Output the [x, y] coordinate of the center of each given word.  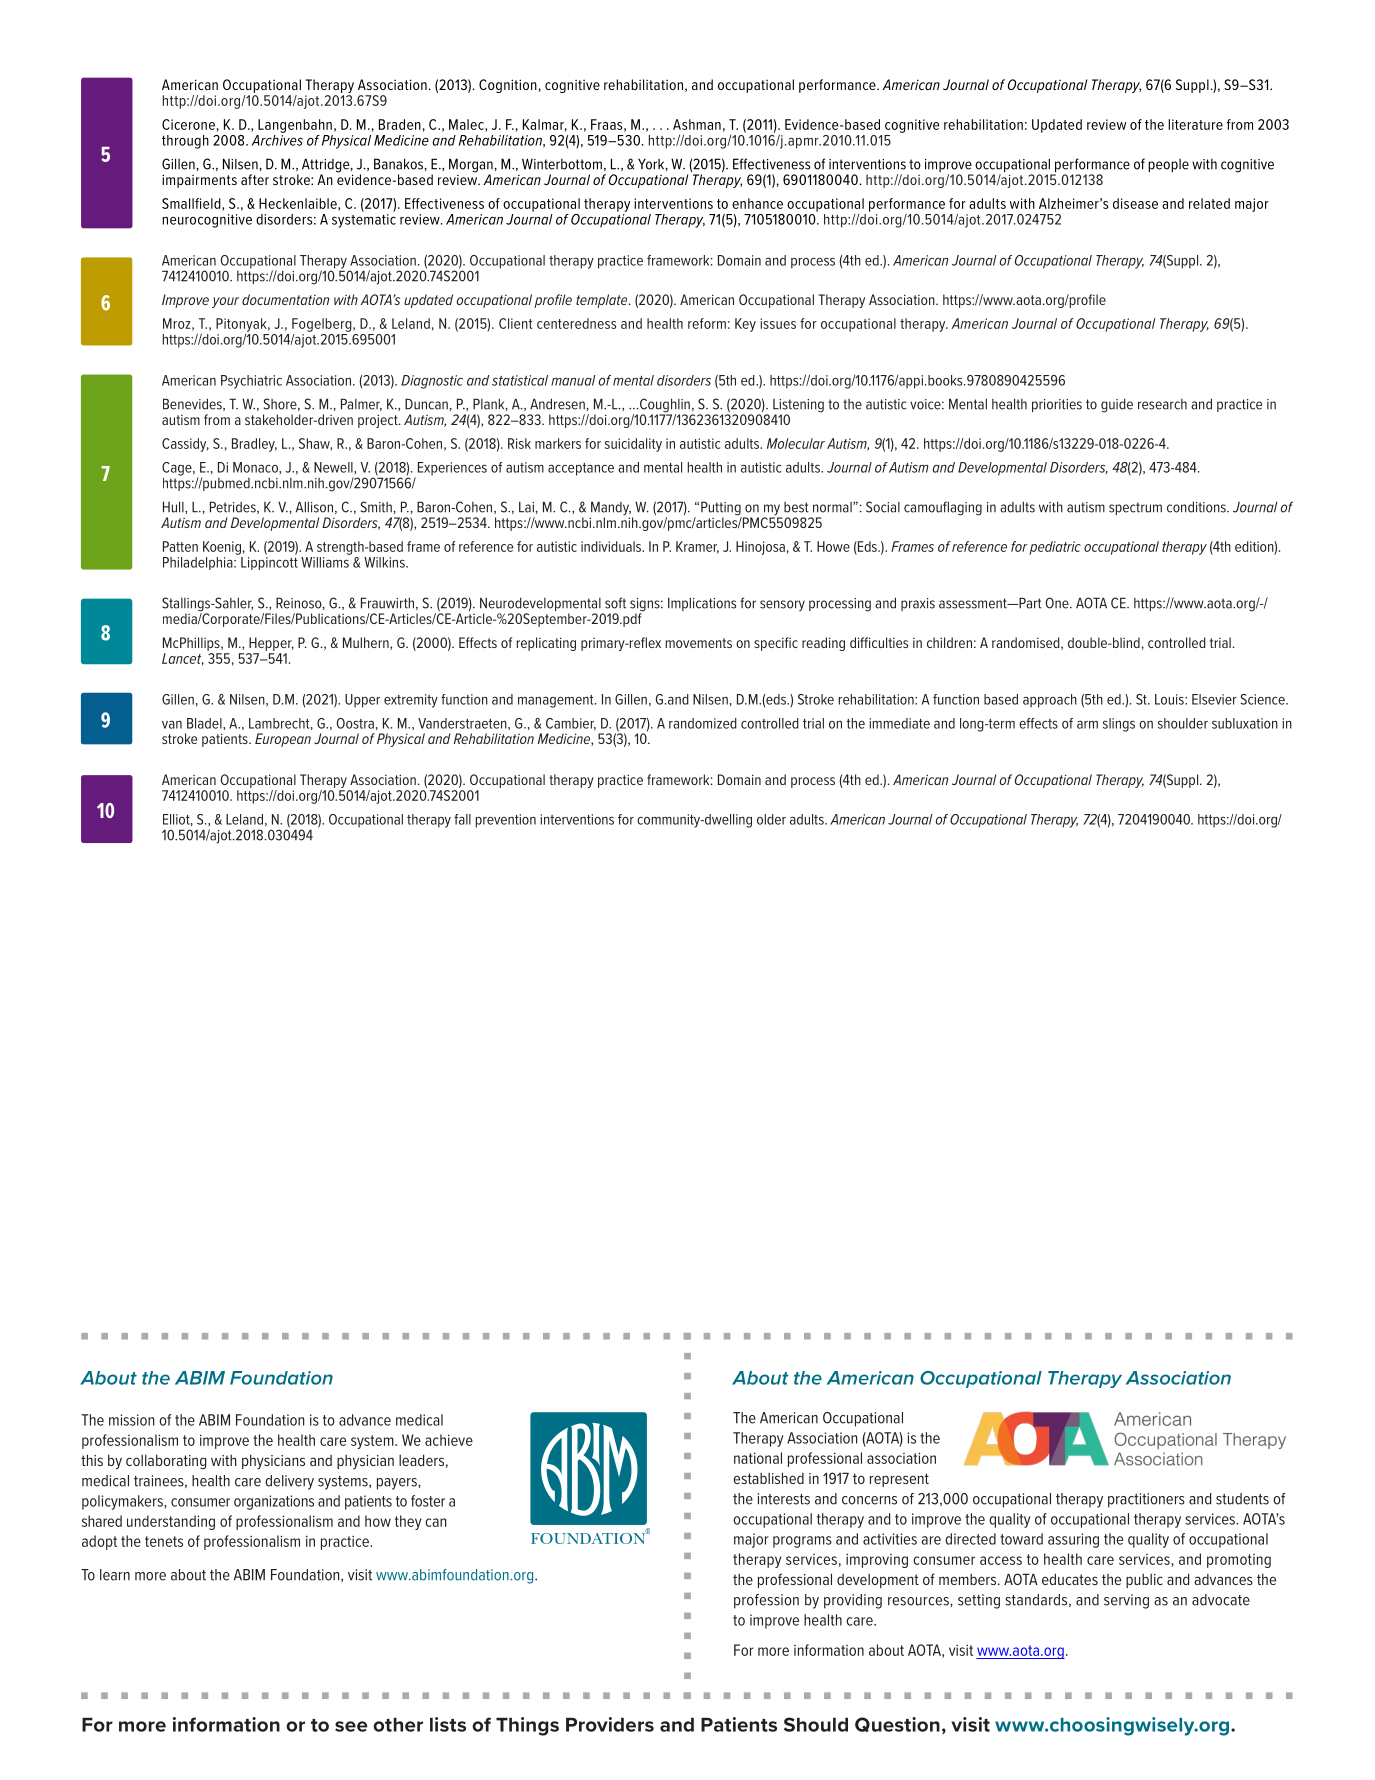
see [351, 1726]
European [283, 740]
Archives [277, 139]
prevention [506, 821]
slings [1119, 725]
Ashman [697, 124]
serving [1126, 1601]
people [1168, 165]
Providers [610, 1724]
